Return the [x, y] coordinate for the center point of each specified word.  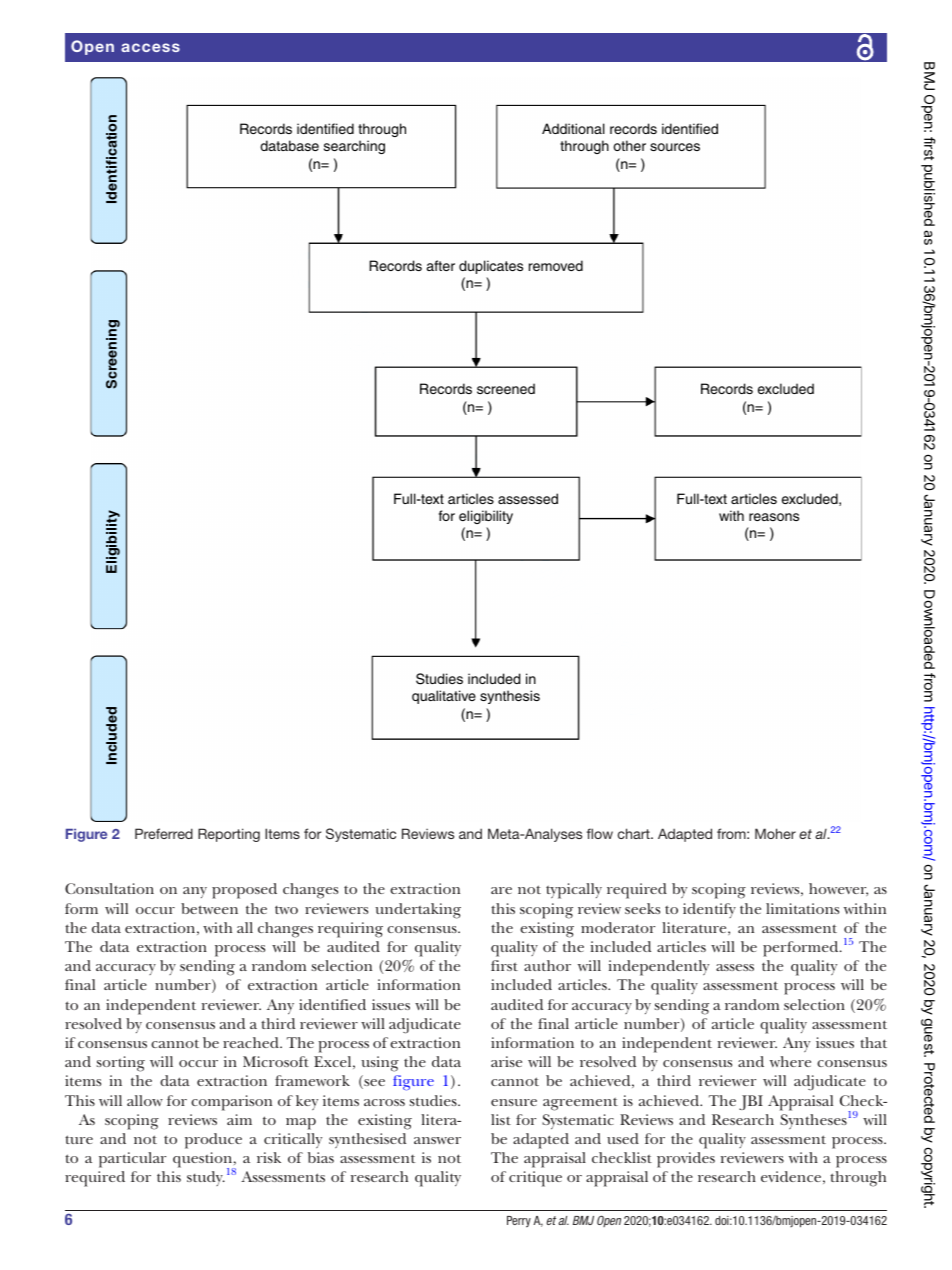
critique [535, 1179]
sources [675, 147]
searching [354, 147]
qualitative [444, 697]
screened [506, 388]
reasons [774, 517]
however [838, 889]
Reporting [229, 835]
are [501, 890]
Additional [573, 128]
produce [213, 1141]
